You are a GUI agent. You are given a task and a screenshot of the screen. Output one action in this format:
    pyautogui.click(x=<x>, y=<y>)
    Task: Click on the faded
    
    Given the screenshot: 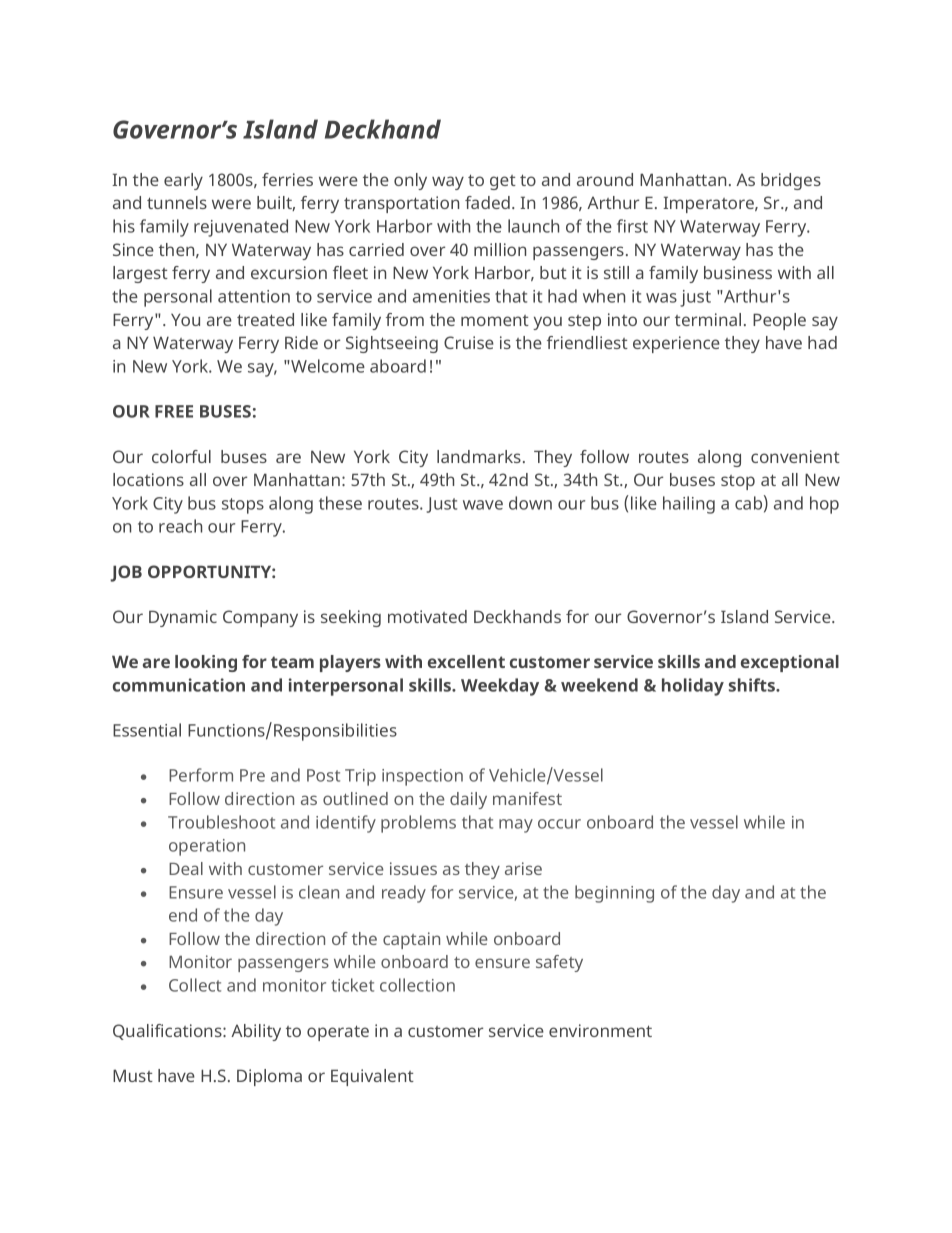 What is the action you would take?
    pyautogui.click(x=487, y=202)
